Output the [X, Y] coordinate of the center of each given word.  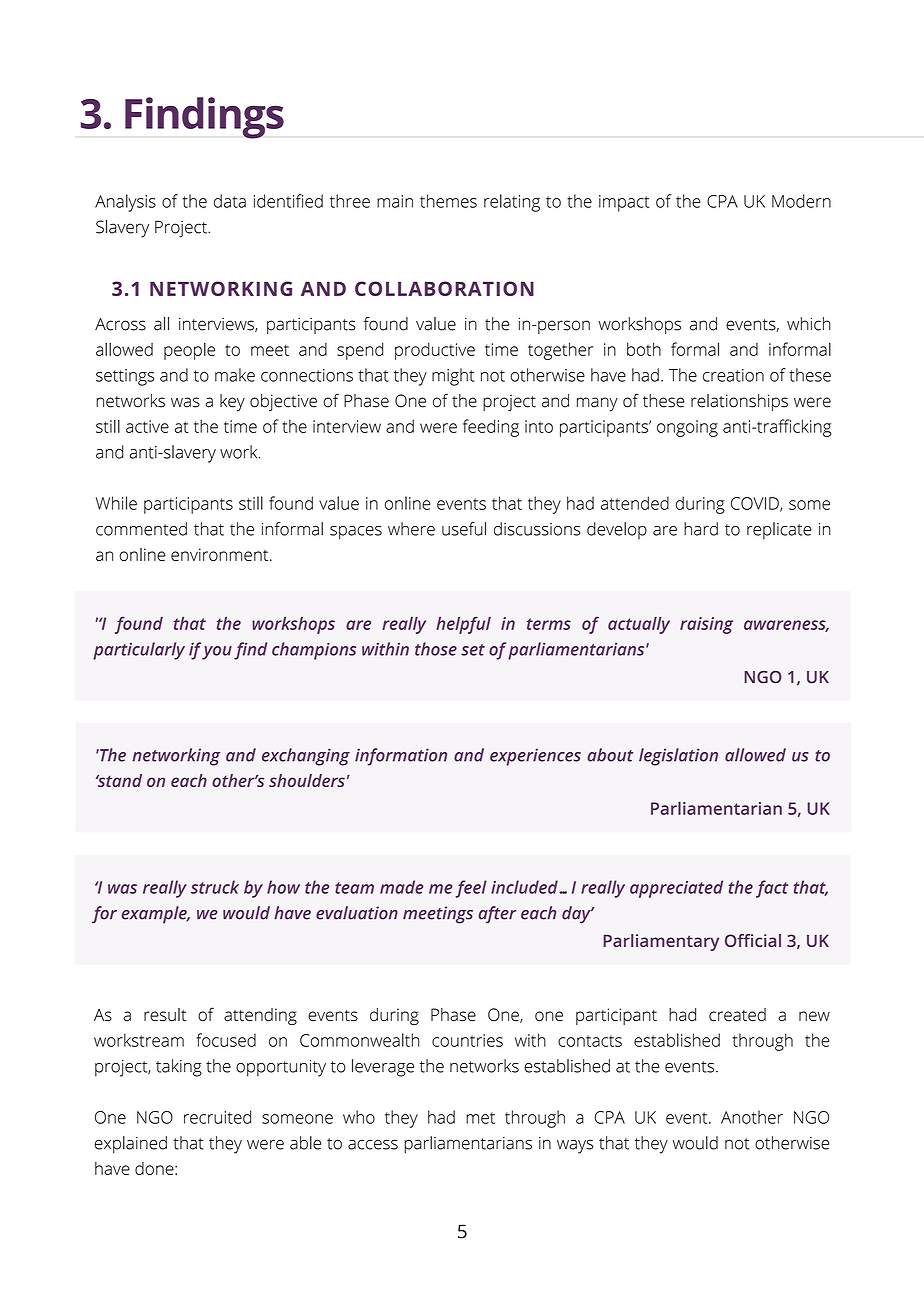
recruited [217, 1117]
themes [448, 201]
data [230, 201]
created [737, 1014]
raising [706, 625]
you [217, 653]
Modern [801, 201]
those [436, 649]
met [480, 1118]
